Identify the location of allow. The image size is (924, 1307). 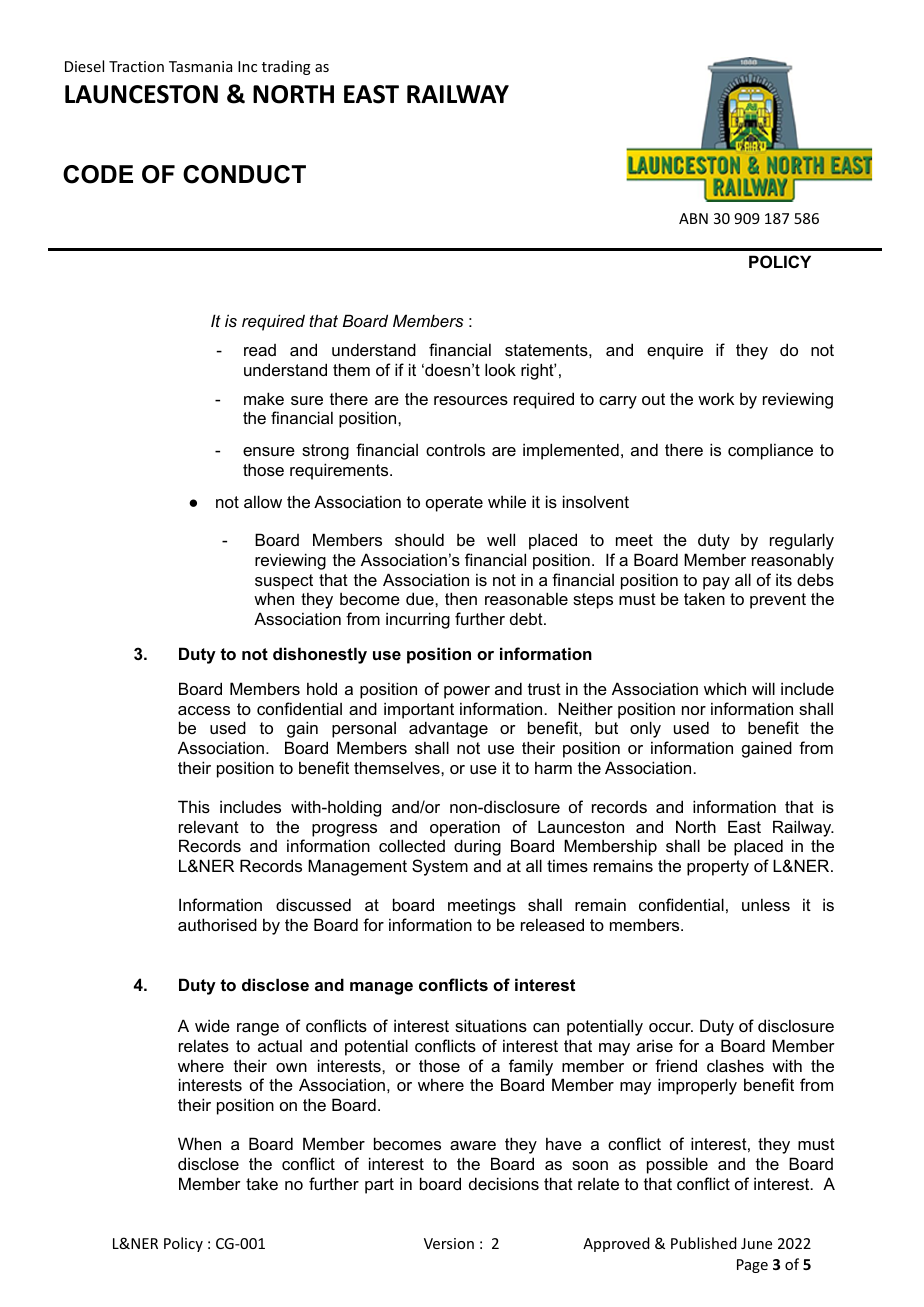
(263, 501).
